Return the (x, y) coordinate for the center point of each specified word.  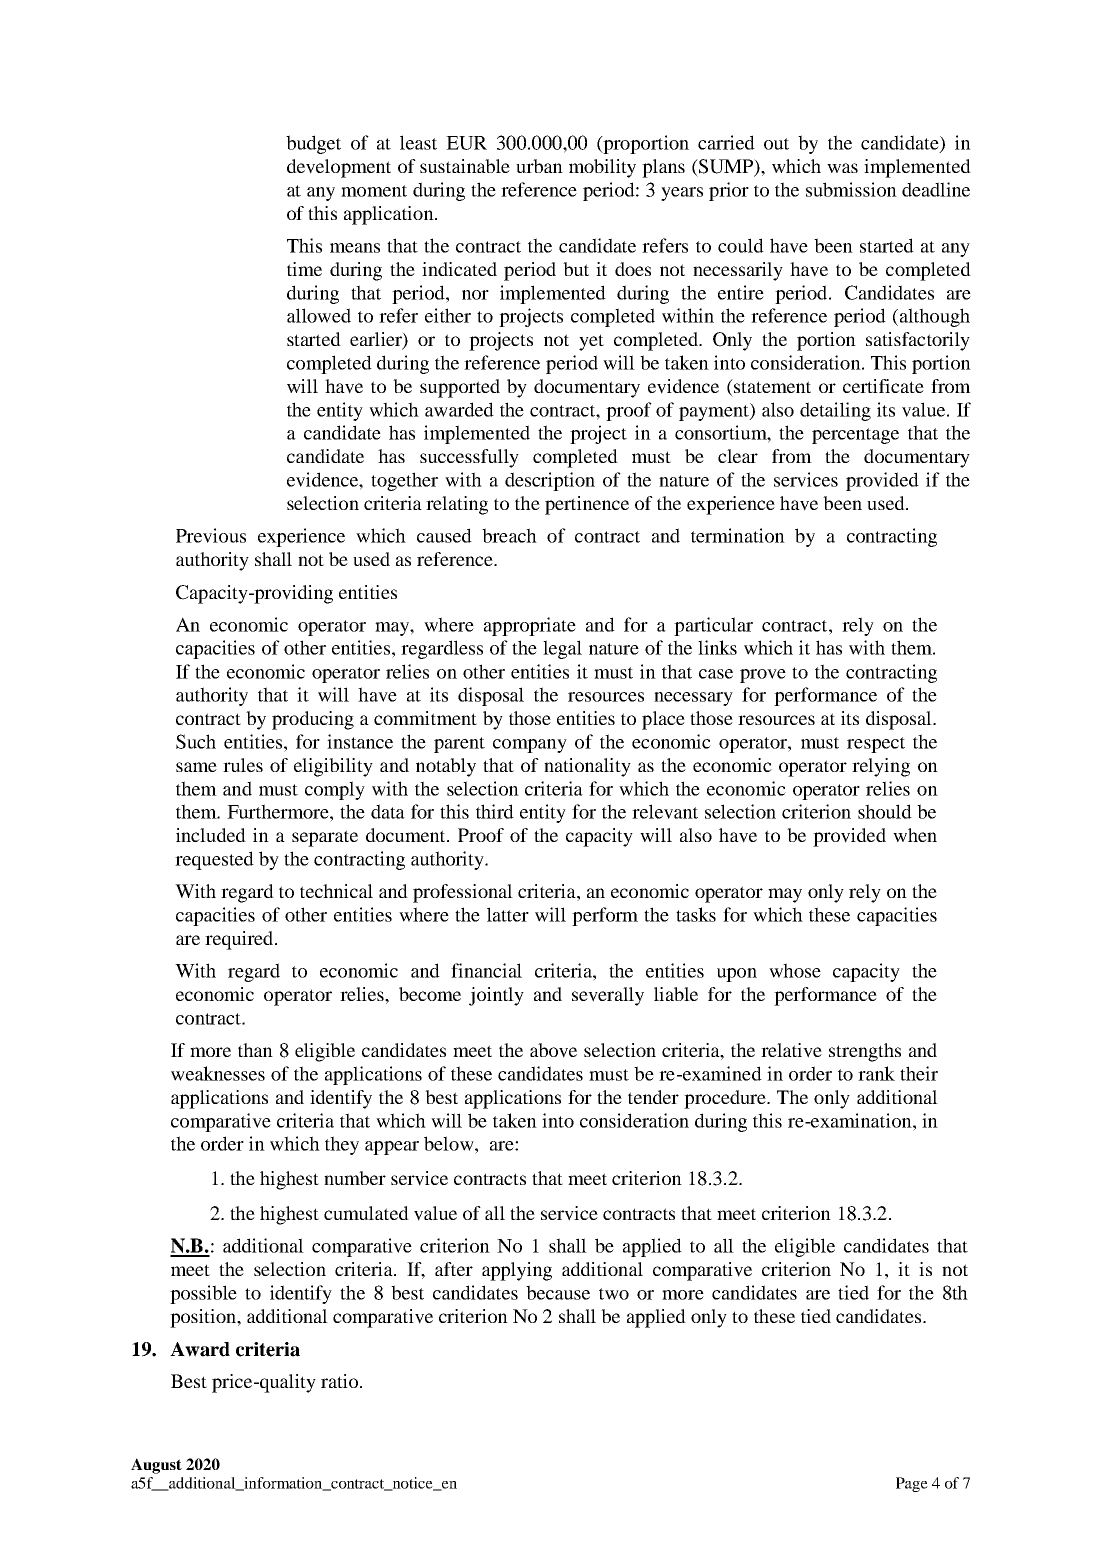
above (553, 1050)
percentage (855, 436)
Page (912, 1484)
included (211, 835)
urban (539, 166)
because (558, 1292)
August (156, 1466)
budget (313, 144)
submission (851, 189)
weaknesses (218, 1073)
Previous (211, 535)
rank (876, 1073)
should (885, 811)
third (495, 811)
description (550, 481)
